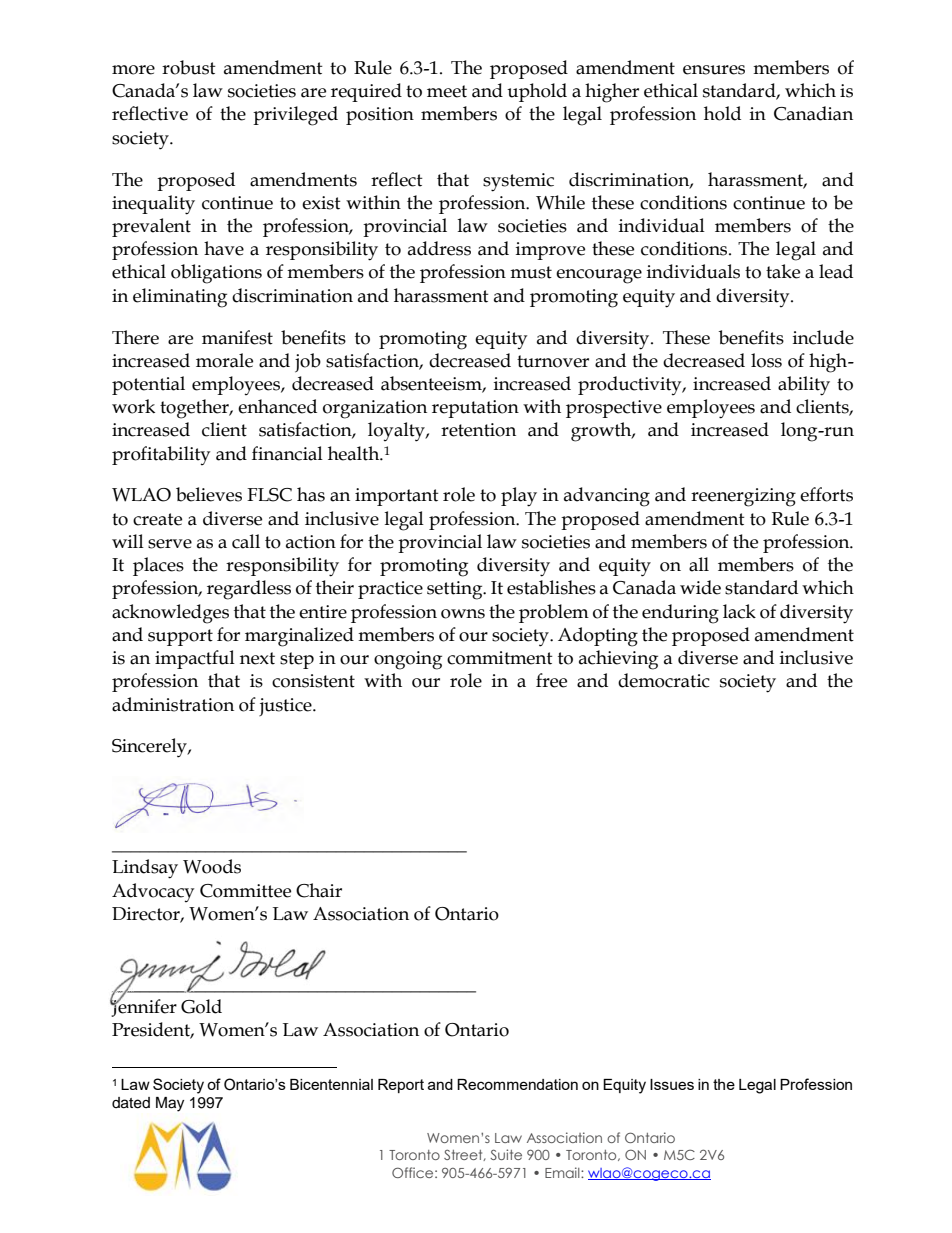 Image resolution: width=952 pixels, height=1233 pixels. Describe the element at coordinates (447, 91) in the document. I see `meet` at that location.
